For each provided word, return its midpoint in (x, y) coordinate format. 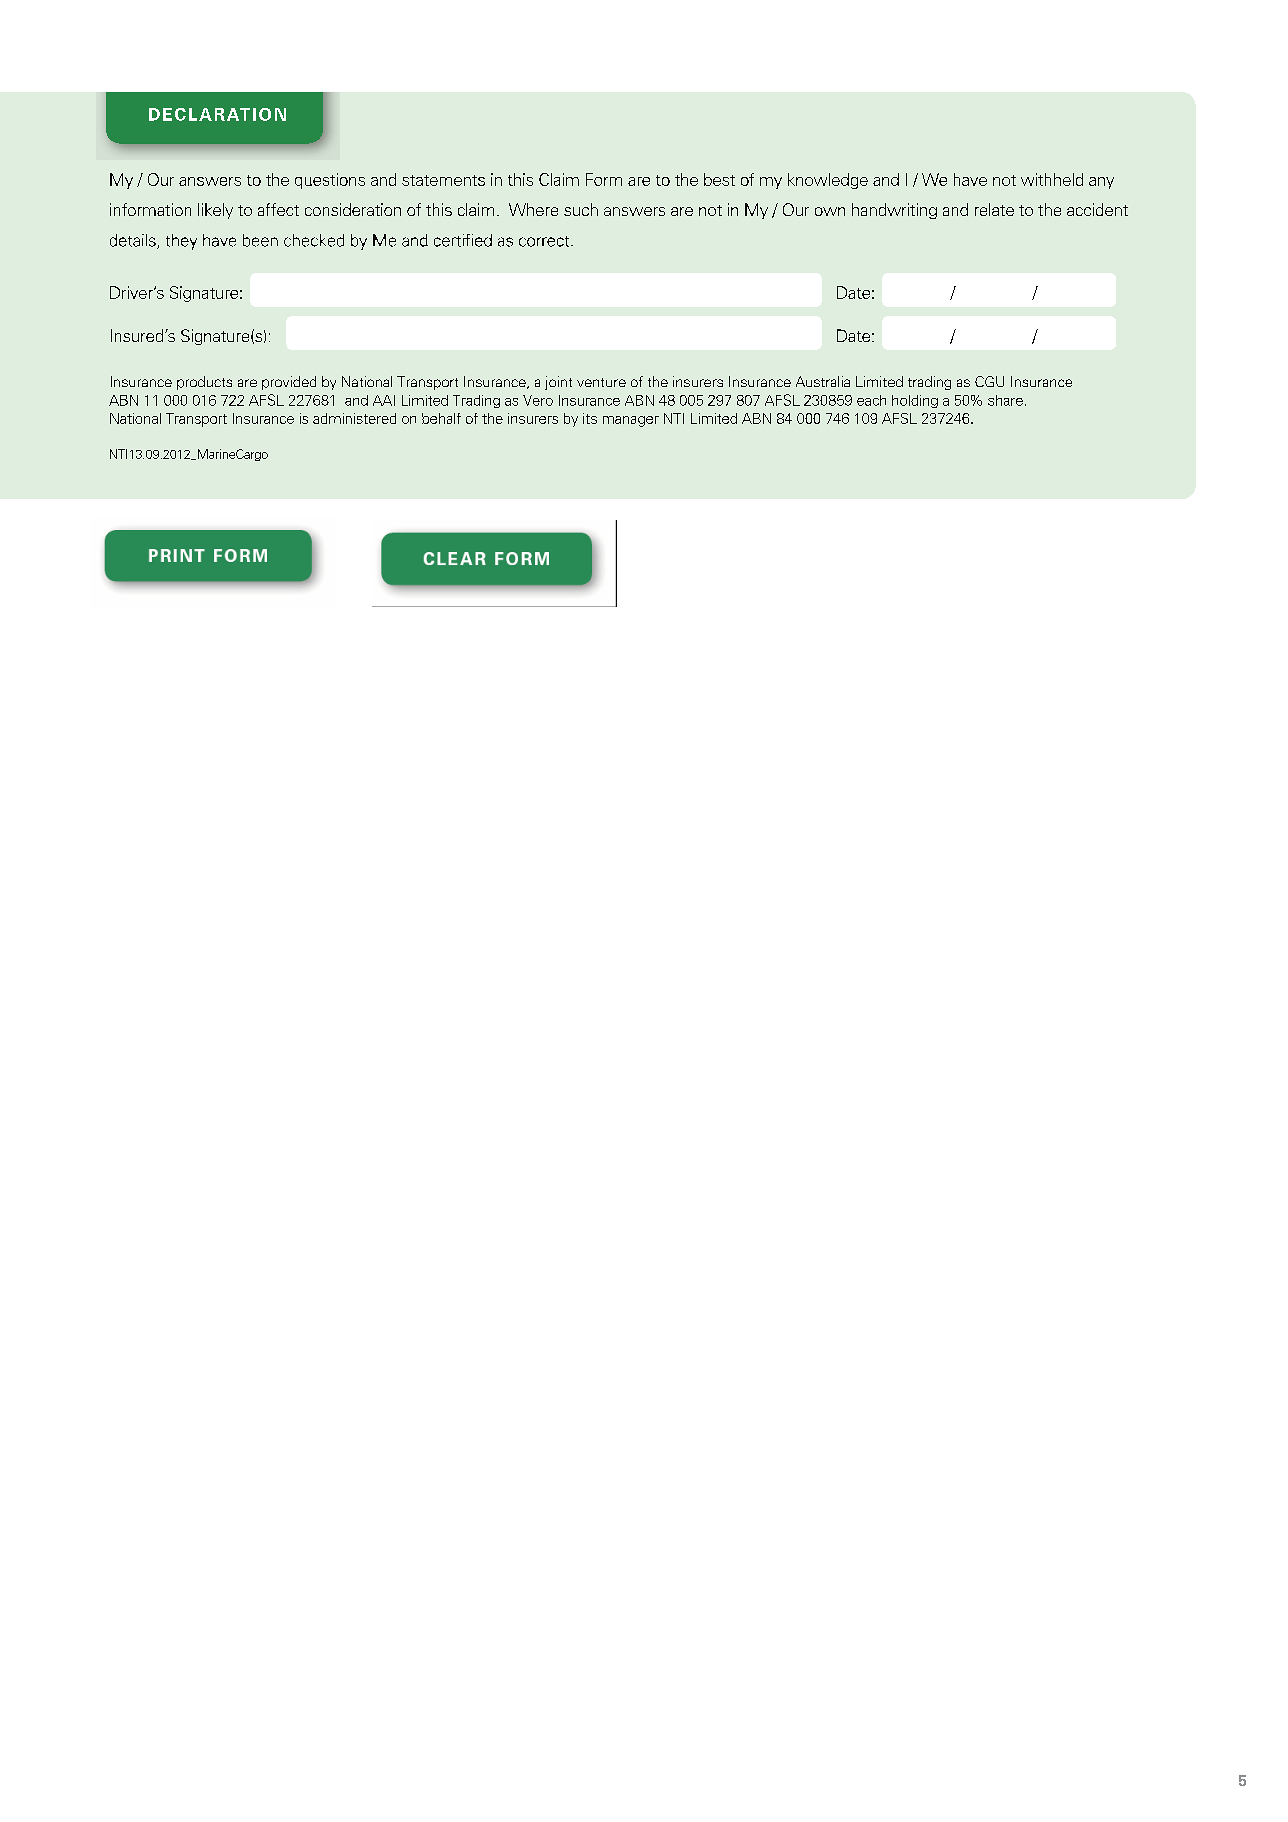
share (1005, 400)
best (719, 179)
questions (330, 181)
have (970, 179)
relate (994, 209)
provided (289, 383)
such (581, 209)
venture (601, 382)
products (204, 383)
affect (278, 209)
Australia (823, 381)
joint (558, 383)
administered (354, 418)
